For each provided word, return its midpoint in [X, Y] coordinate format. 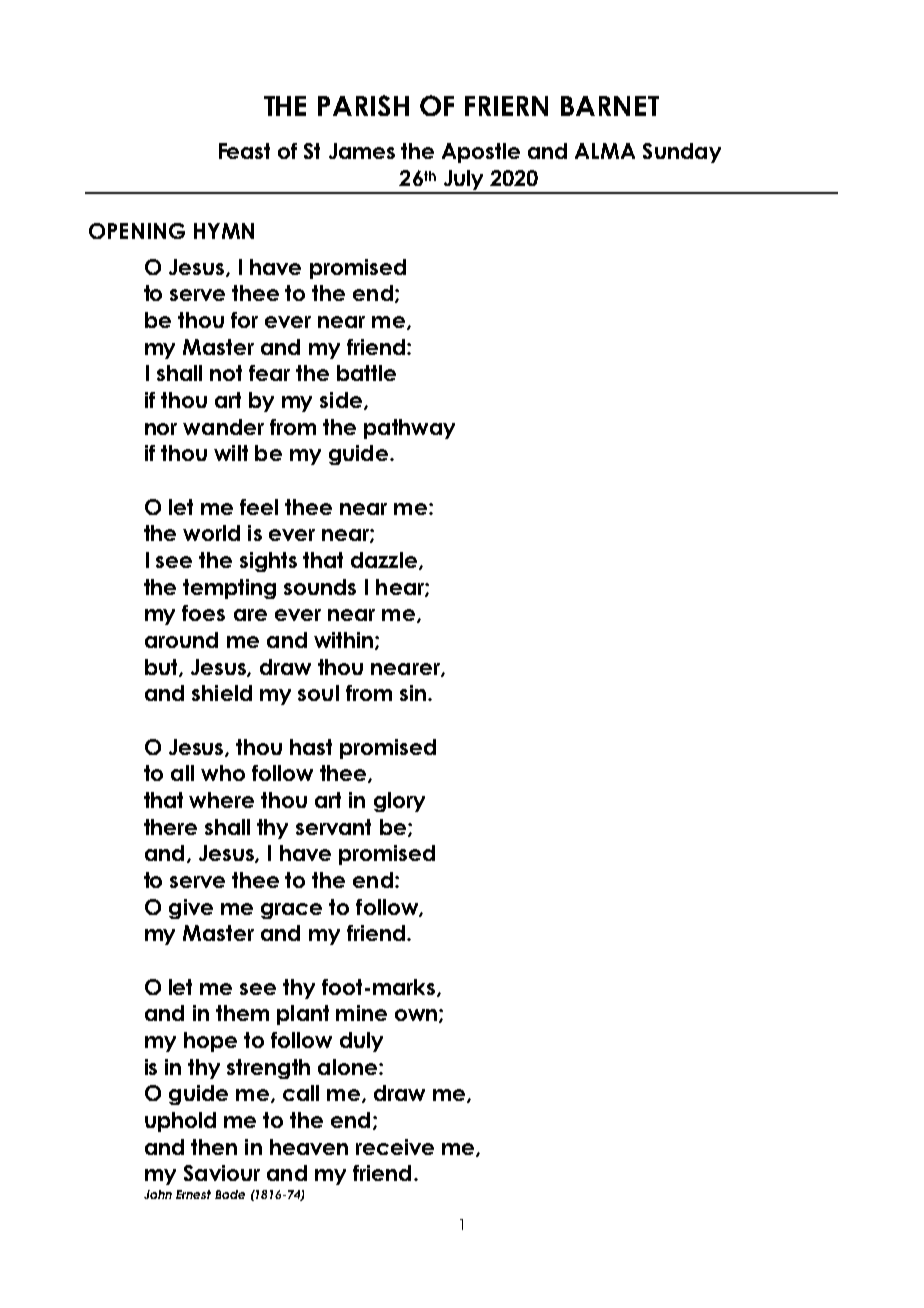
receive [395, 1147]
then [214, 1147]
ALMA [605, 151]
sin [413, 693]
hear [401, 588]
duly [361, 1042]
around [181, 640]
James [362, 151]
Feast [244, 151]
